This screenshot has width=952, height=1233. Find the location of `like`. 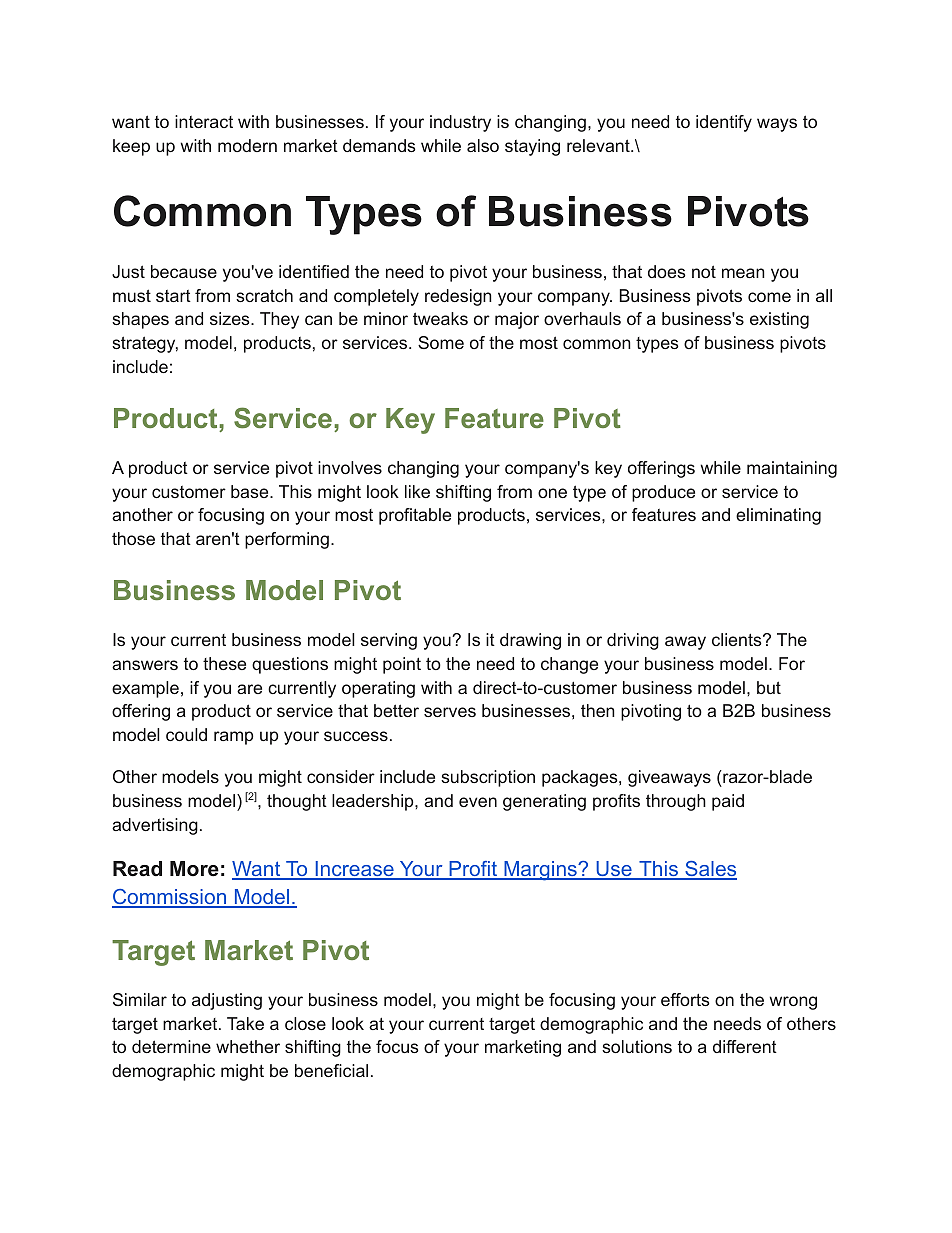

like is located at coordinates (417, 491).
